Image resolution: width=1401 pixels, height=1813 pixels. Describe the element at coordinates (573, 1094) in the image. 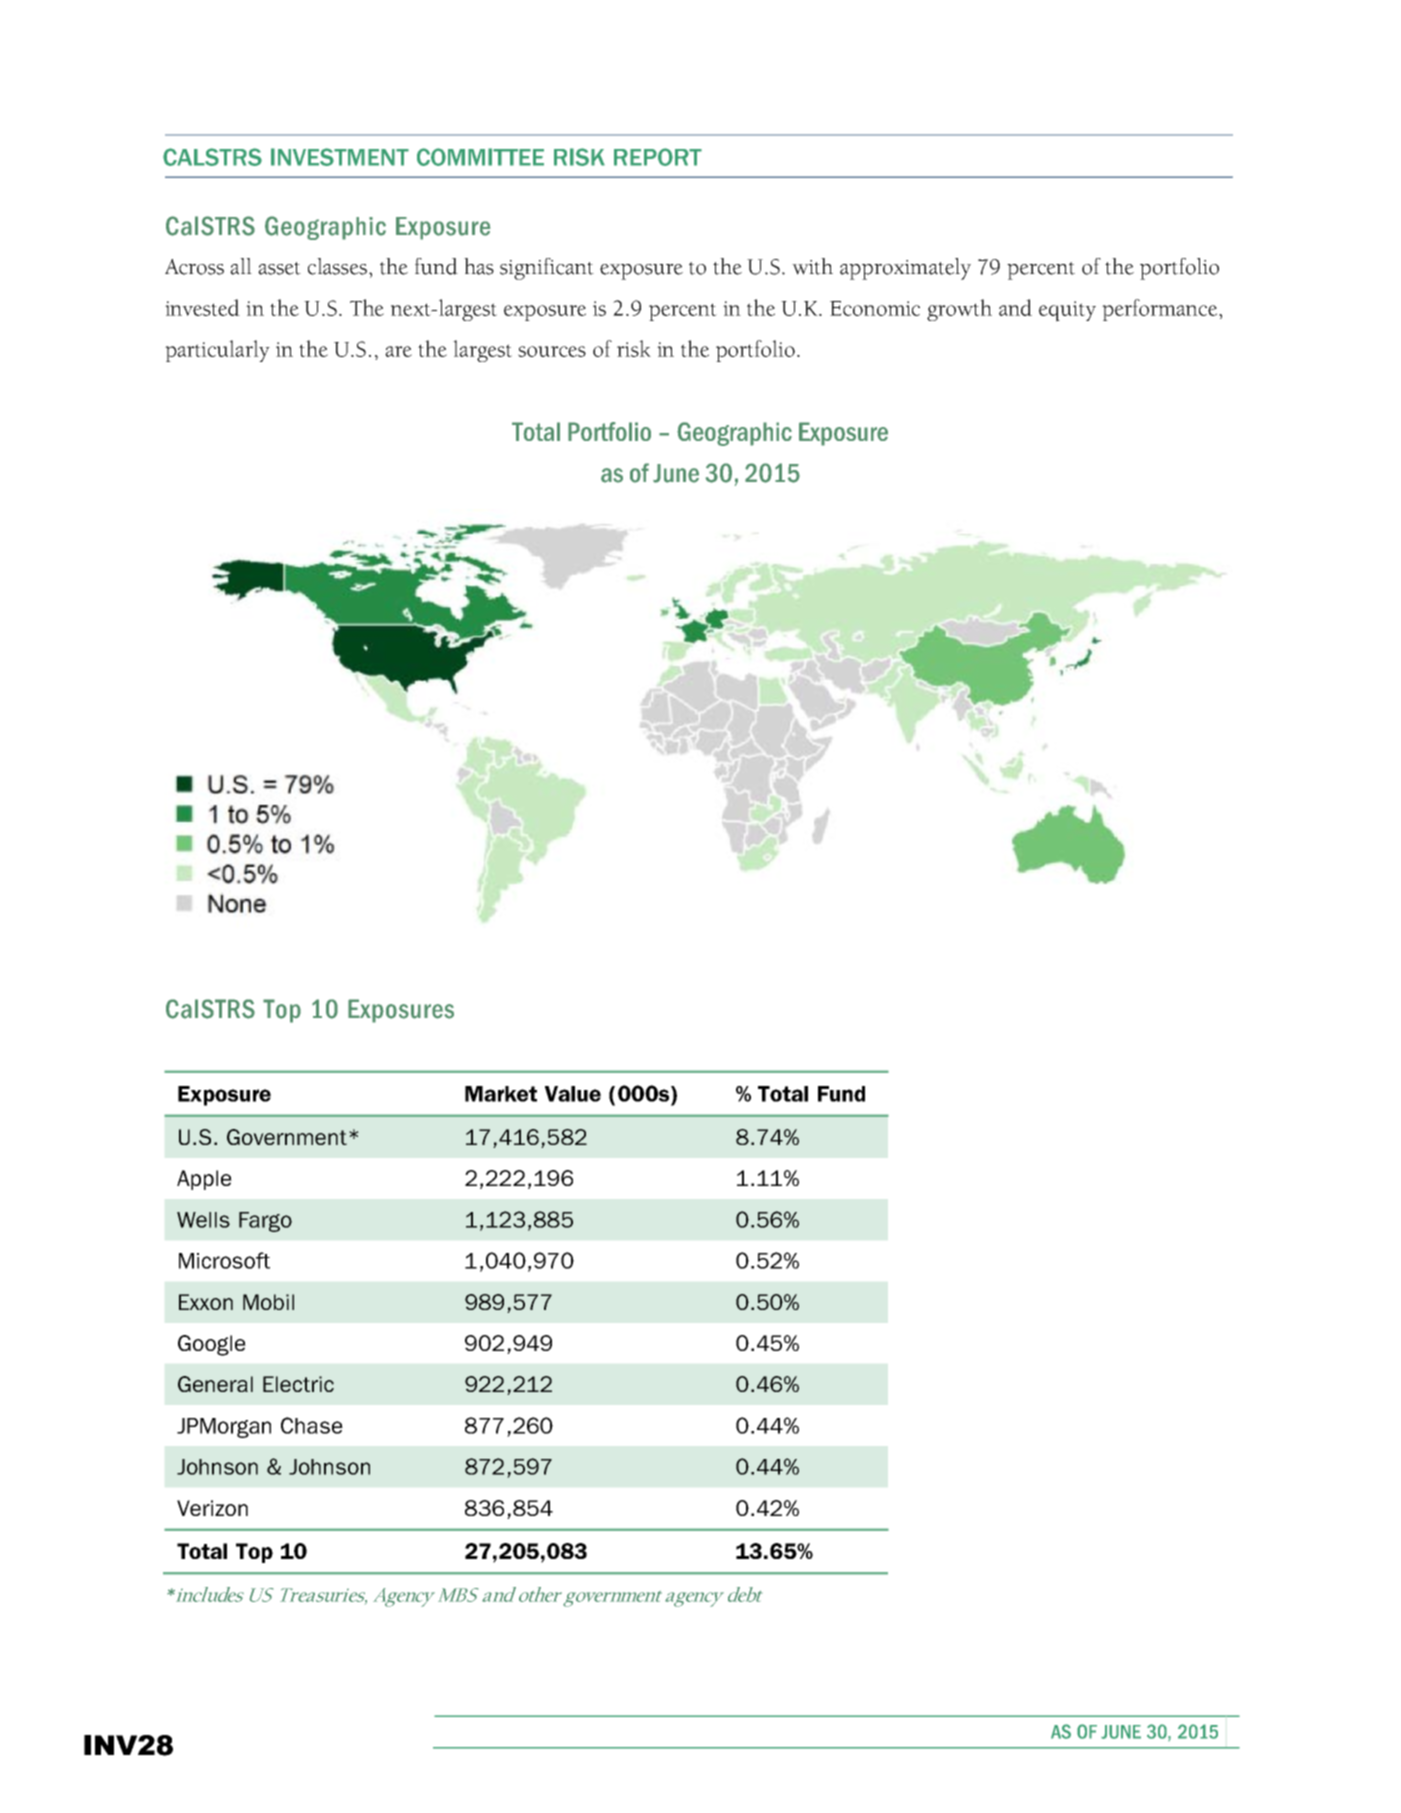

I see `Value` at that location.
